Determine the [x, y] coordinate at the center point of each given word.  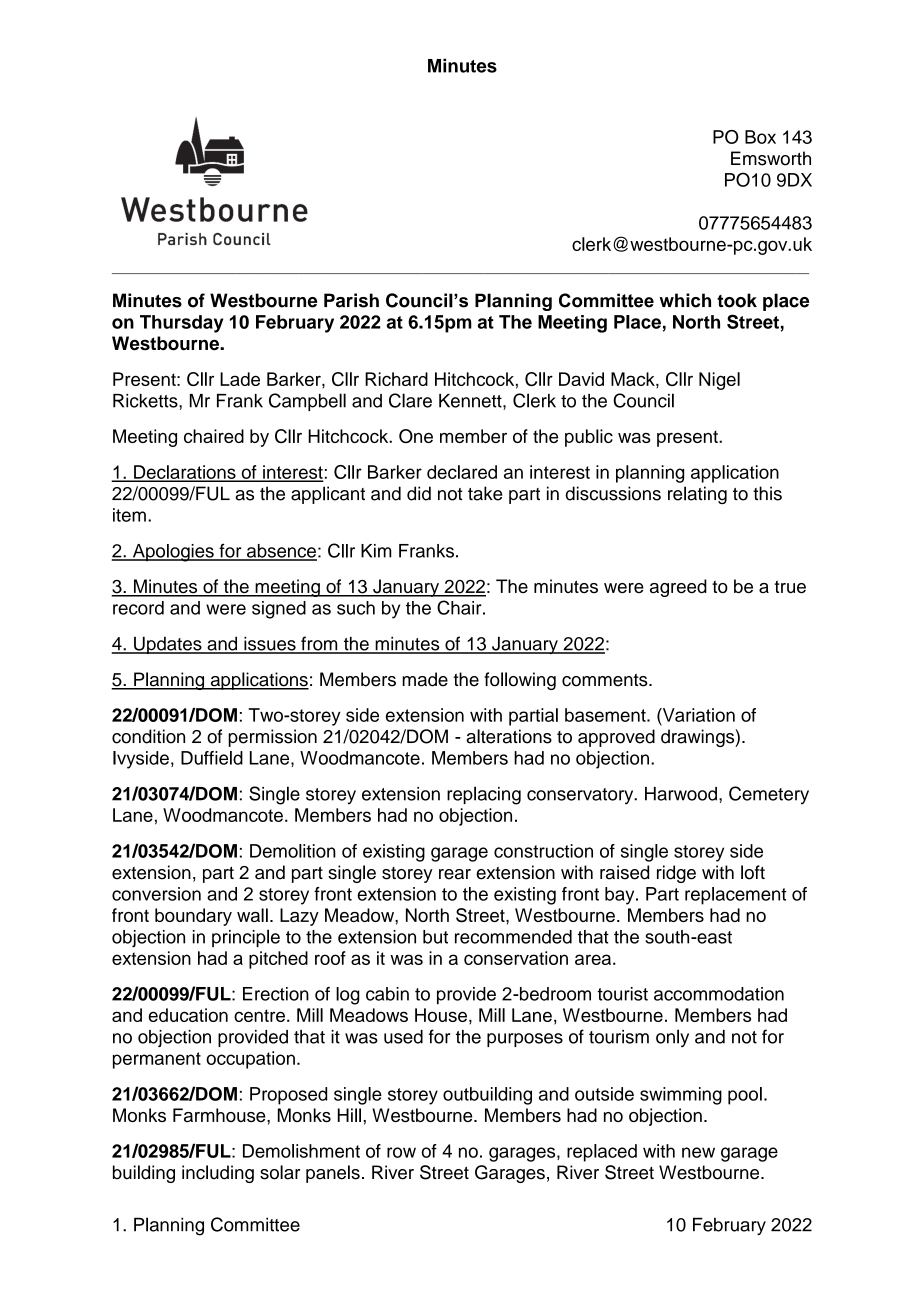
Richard [396, 379]
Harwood [681, 794]
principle [246, 938]
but [435, 937]
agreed [678, 588]
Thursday [181, 324]
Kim [376, 551]
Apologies [173, 553]
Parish [351, 300]
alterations [509, 736]
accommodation [719, 994]
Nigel [719, 381]
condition [148, 736]
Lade [240, 379]
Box [760, 137]
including [218, 1174]
